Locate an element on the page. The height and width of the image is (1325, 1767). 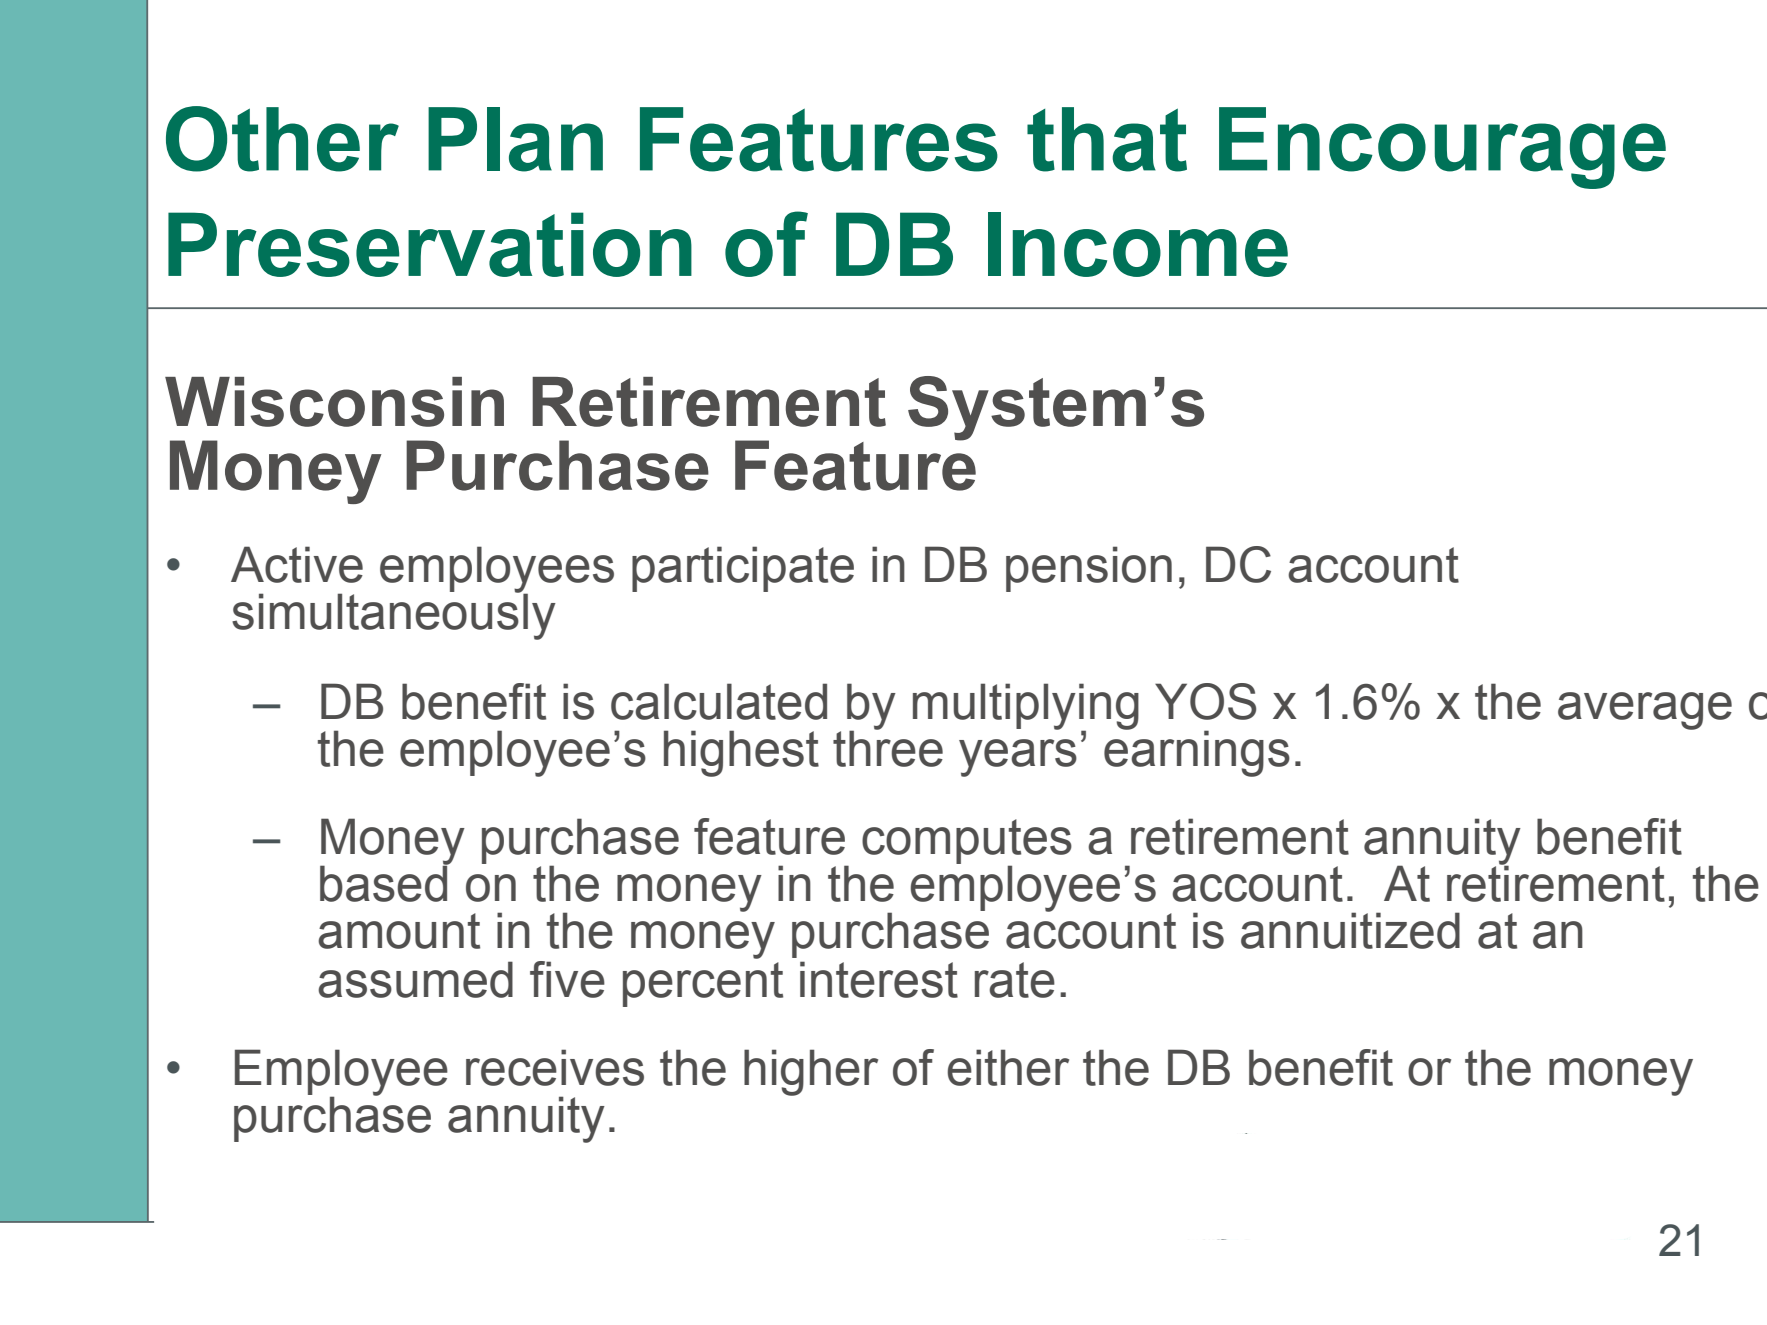
either is located at coordinates (1008, 1067).
